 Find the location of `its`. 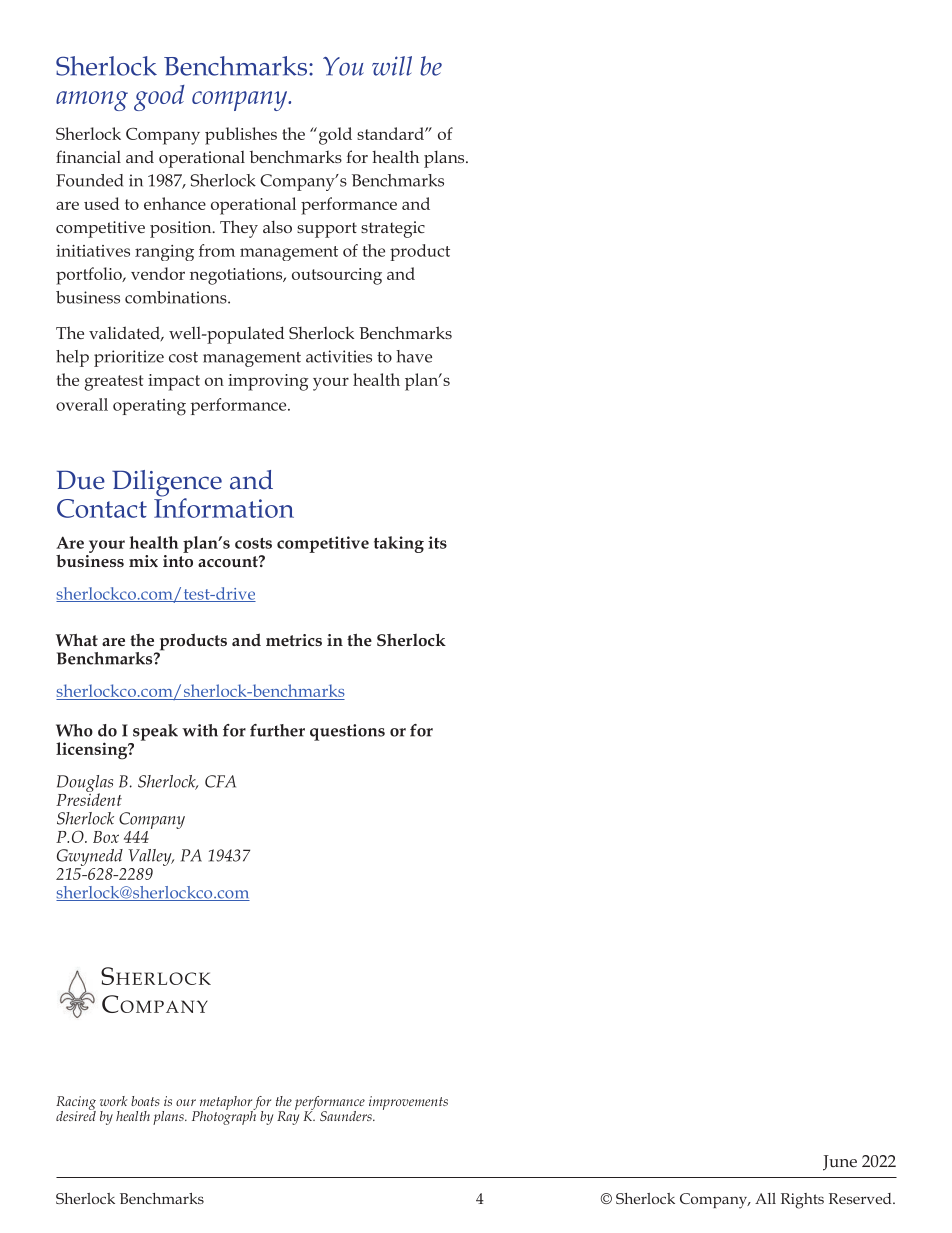

its is located at coordinates (437, 542).
